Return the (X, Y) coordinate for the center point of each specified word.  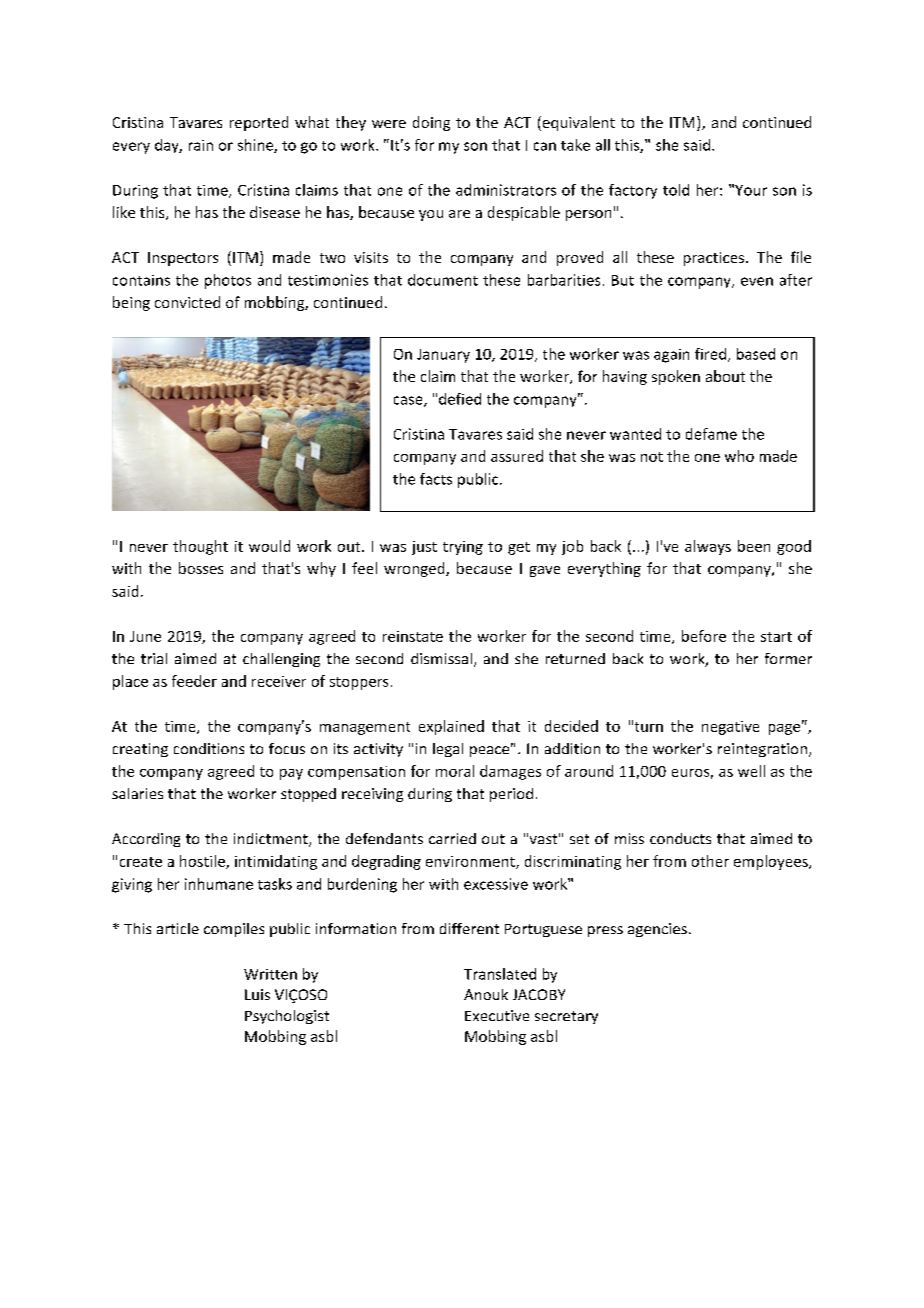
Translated (500, 974)
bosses (201, 568)
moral (455, 771)
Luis (257, 994)
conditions (209, 748)
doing (431, 123)
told (676, 190)
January (443, 356)
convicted (187, 302)
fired (712, 355)
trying (463, 548)
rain (201, 145)
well (751, 771)
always (708, 547)
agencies (657, 930)
